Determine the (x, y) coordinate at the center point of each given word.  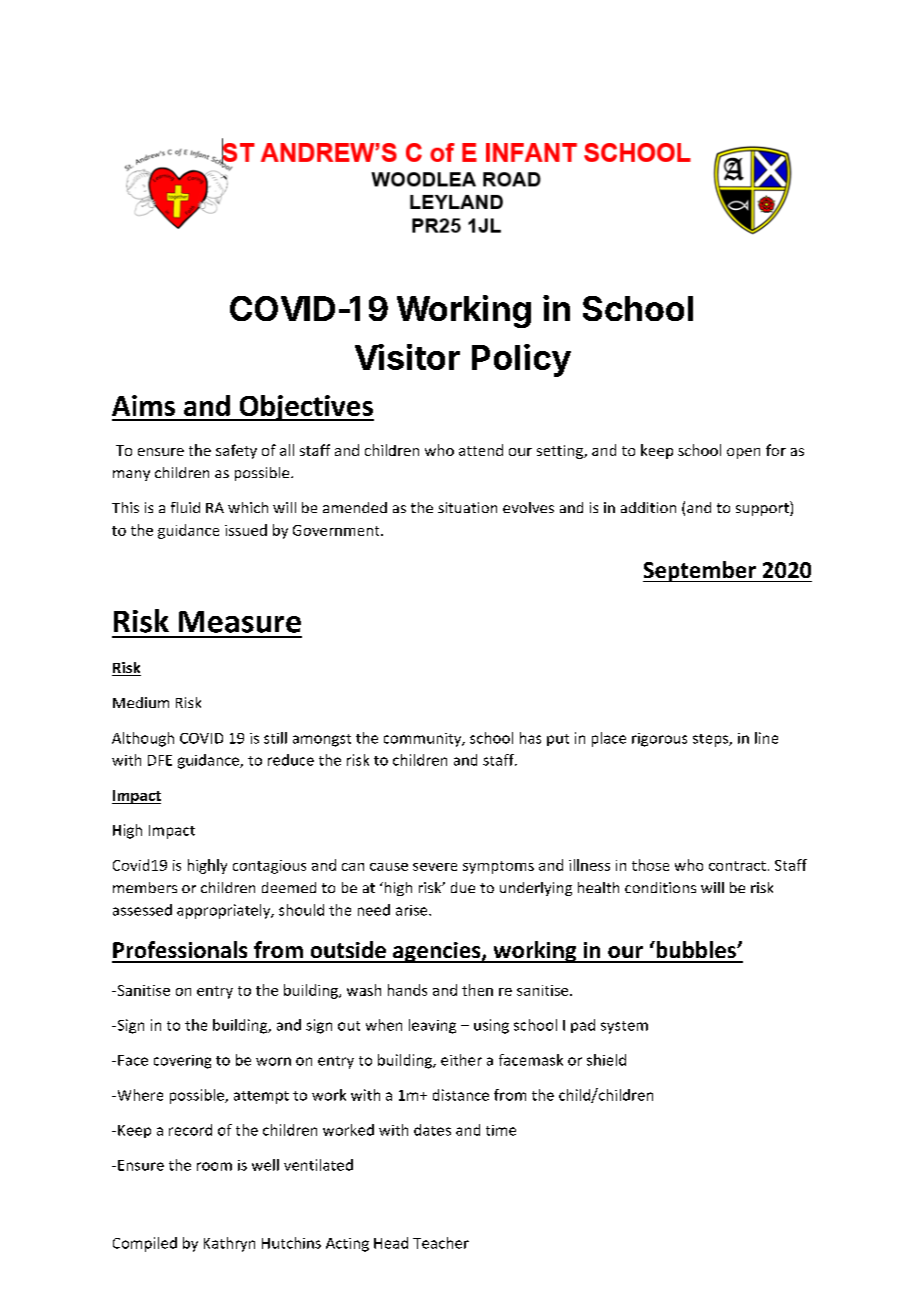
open (743, 453)
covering (182, 1062)
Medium (141, 702)
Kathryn (229, 1244)
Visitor (407, 357)
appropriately (225, 911)
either (461, 1060)
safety (236, 451)
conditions (660, 887)
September (700, 571)
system (624, 1027)
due (463, 887)
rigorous (659, 740)
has (530, 738)
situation (467, 507)
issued (246, 530)
